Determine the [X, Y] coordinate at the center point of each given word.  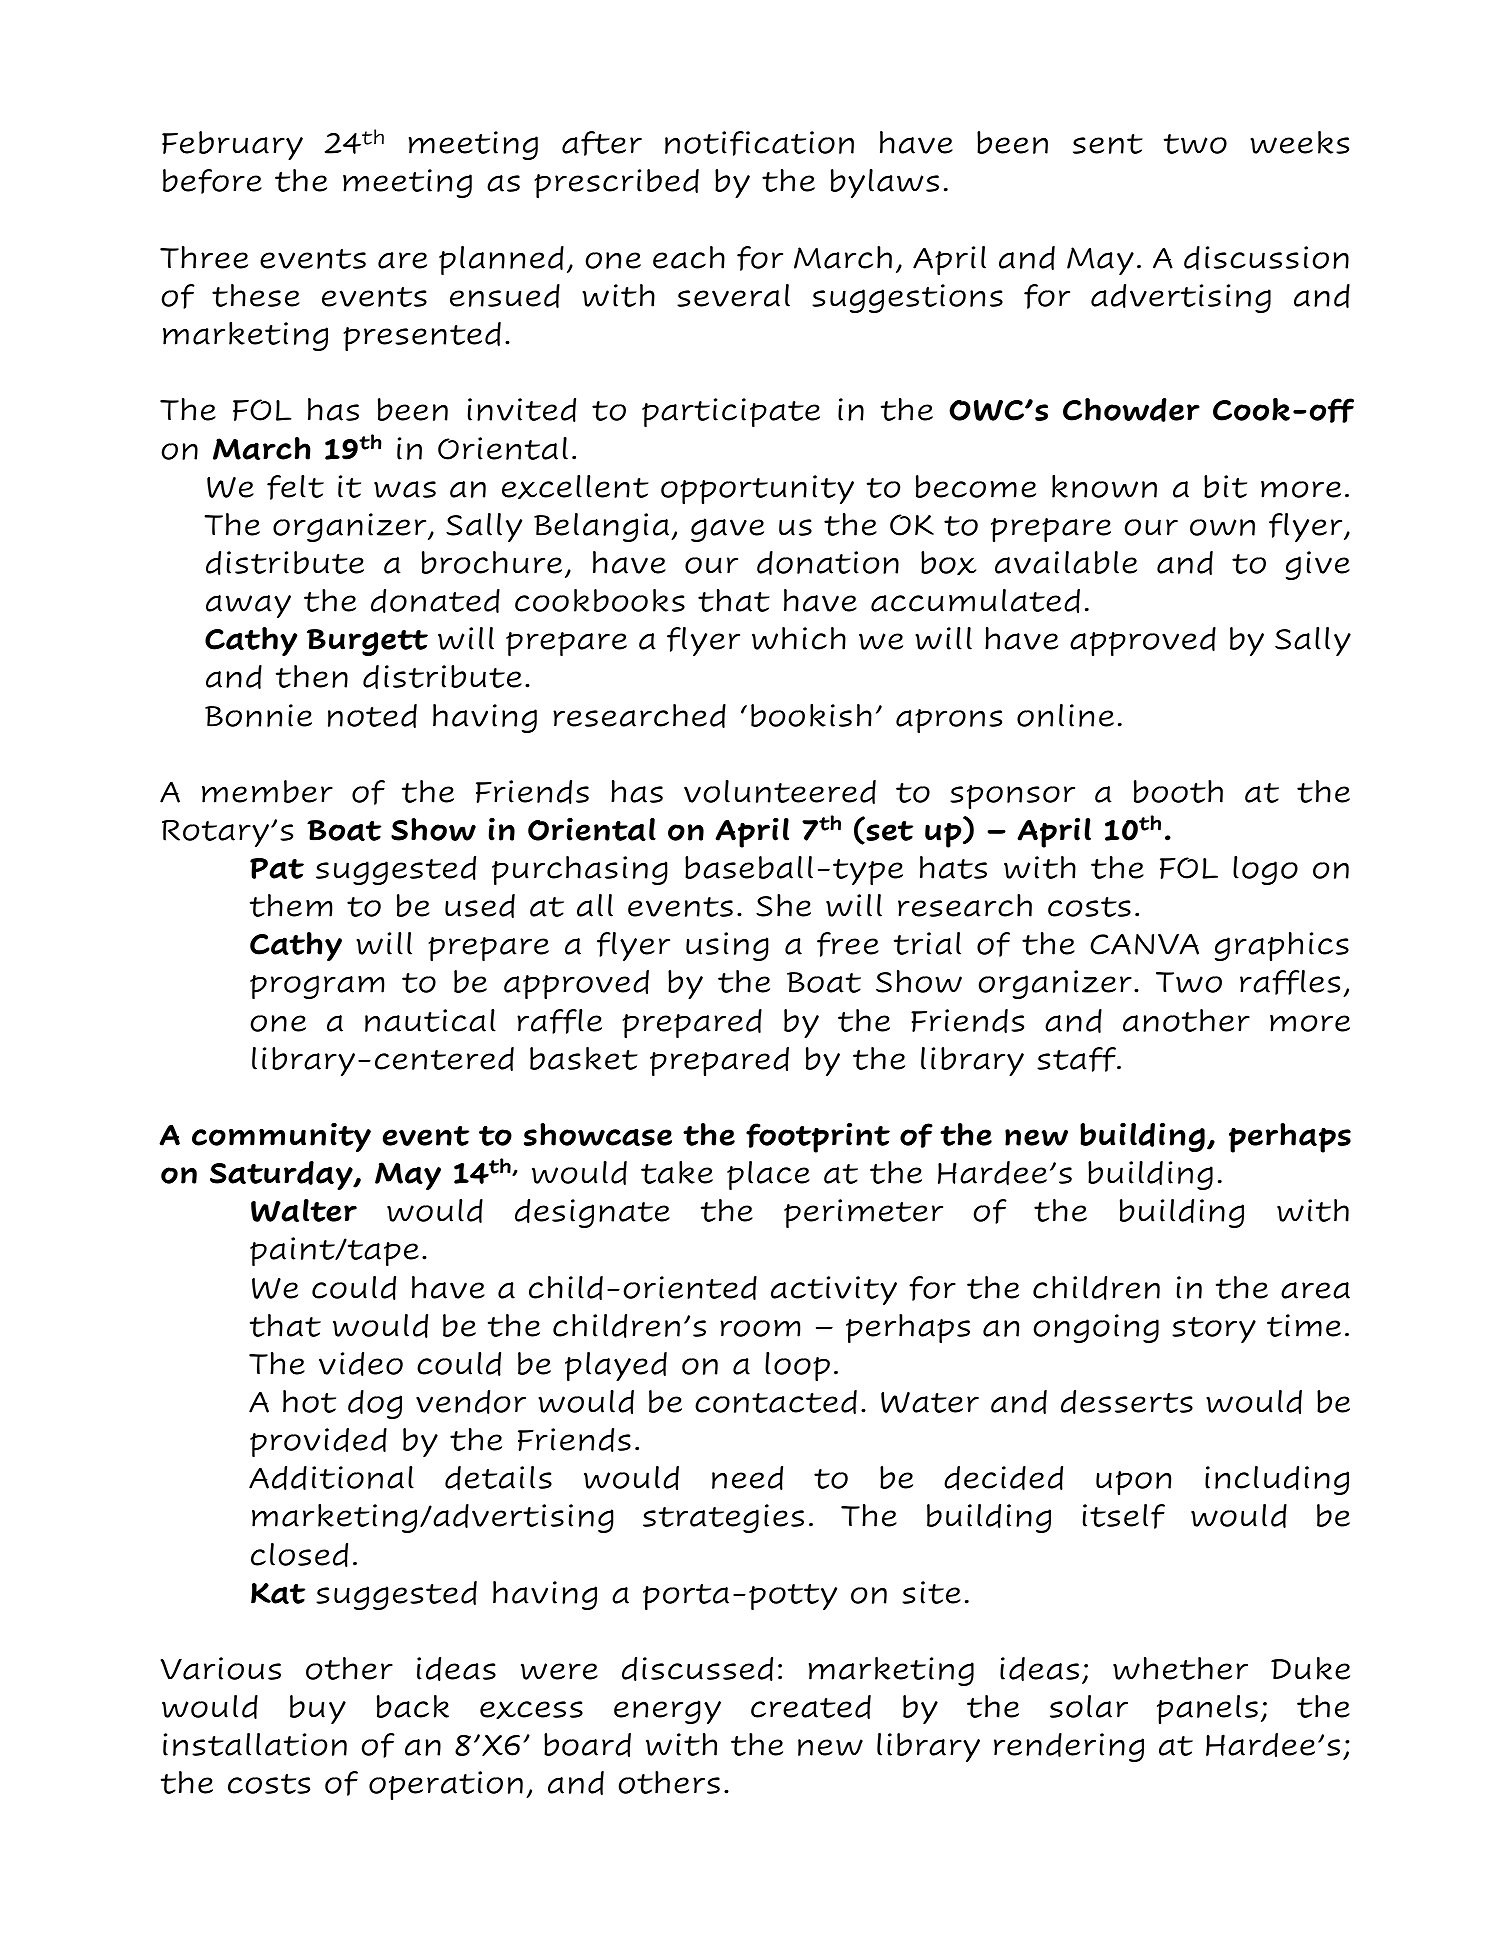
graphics [1282, 946]
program [317, 987]
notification [759, 143]
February [232, 145]
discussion [1266, 258]
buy [318, 1709]
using [727, 946]
